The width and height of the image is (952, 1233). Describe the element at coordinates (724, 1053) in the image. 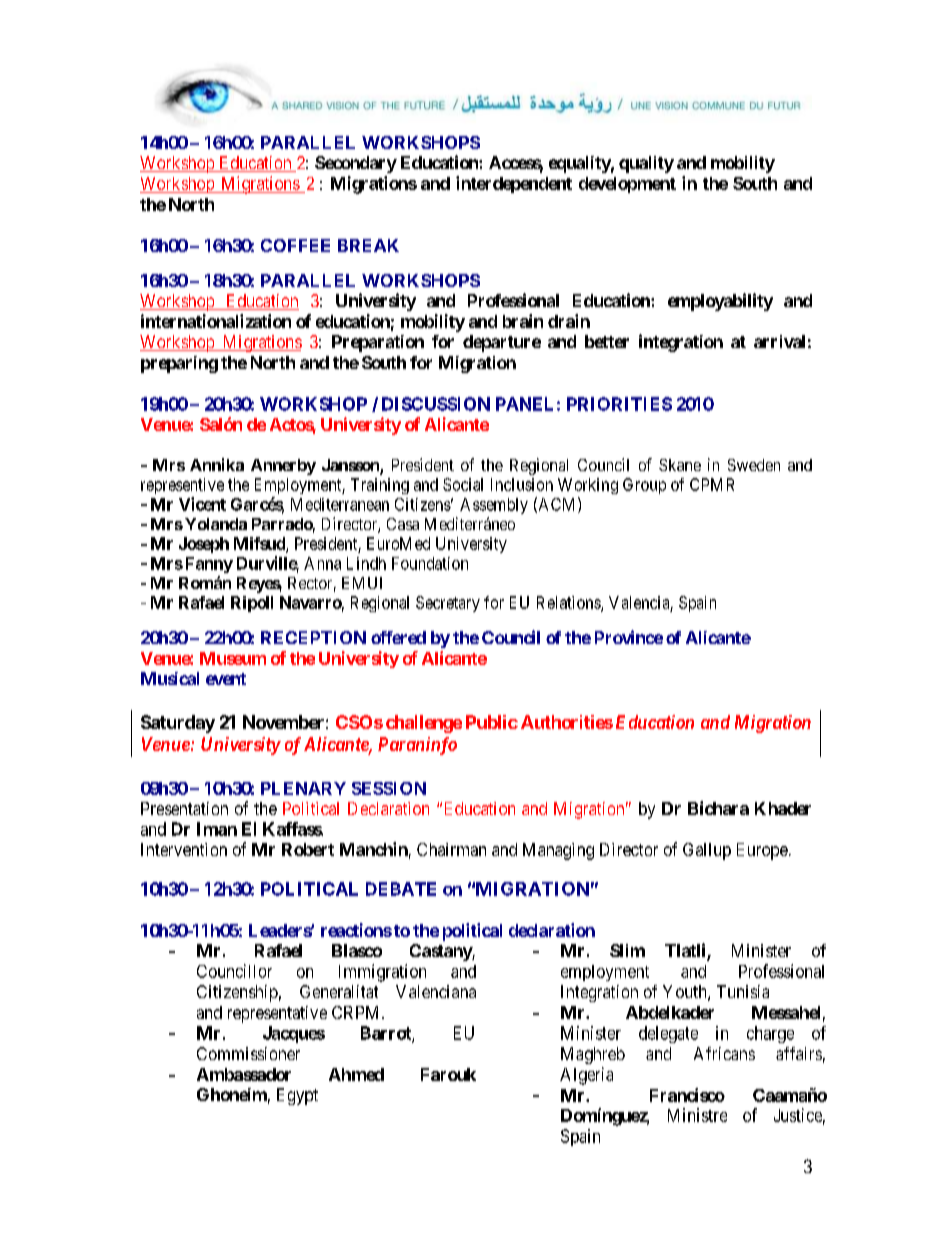

I see `Africans` at that location.
